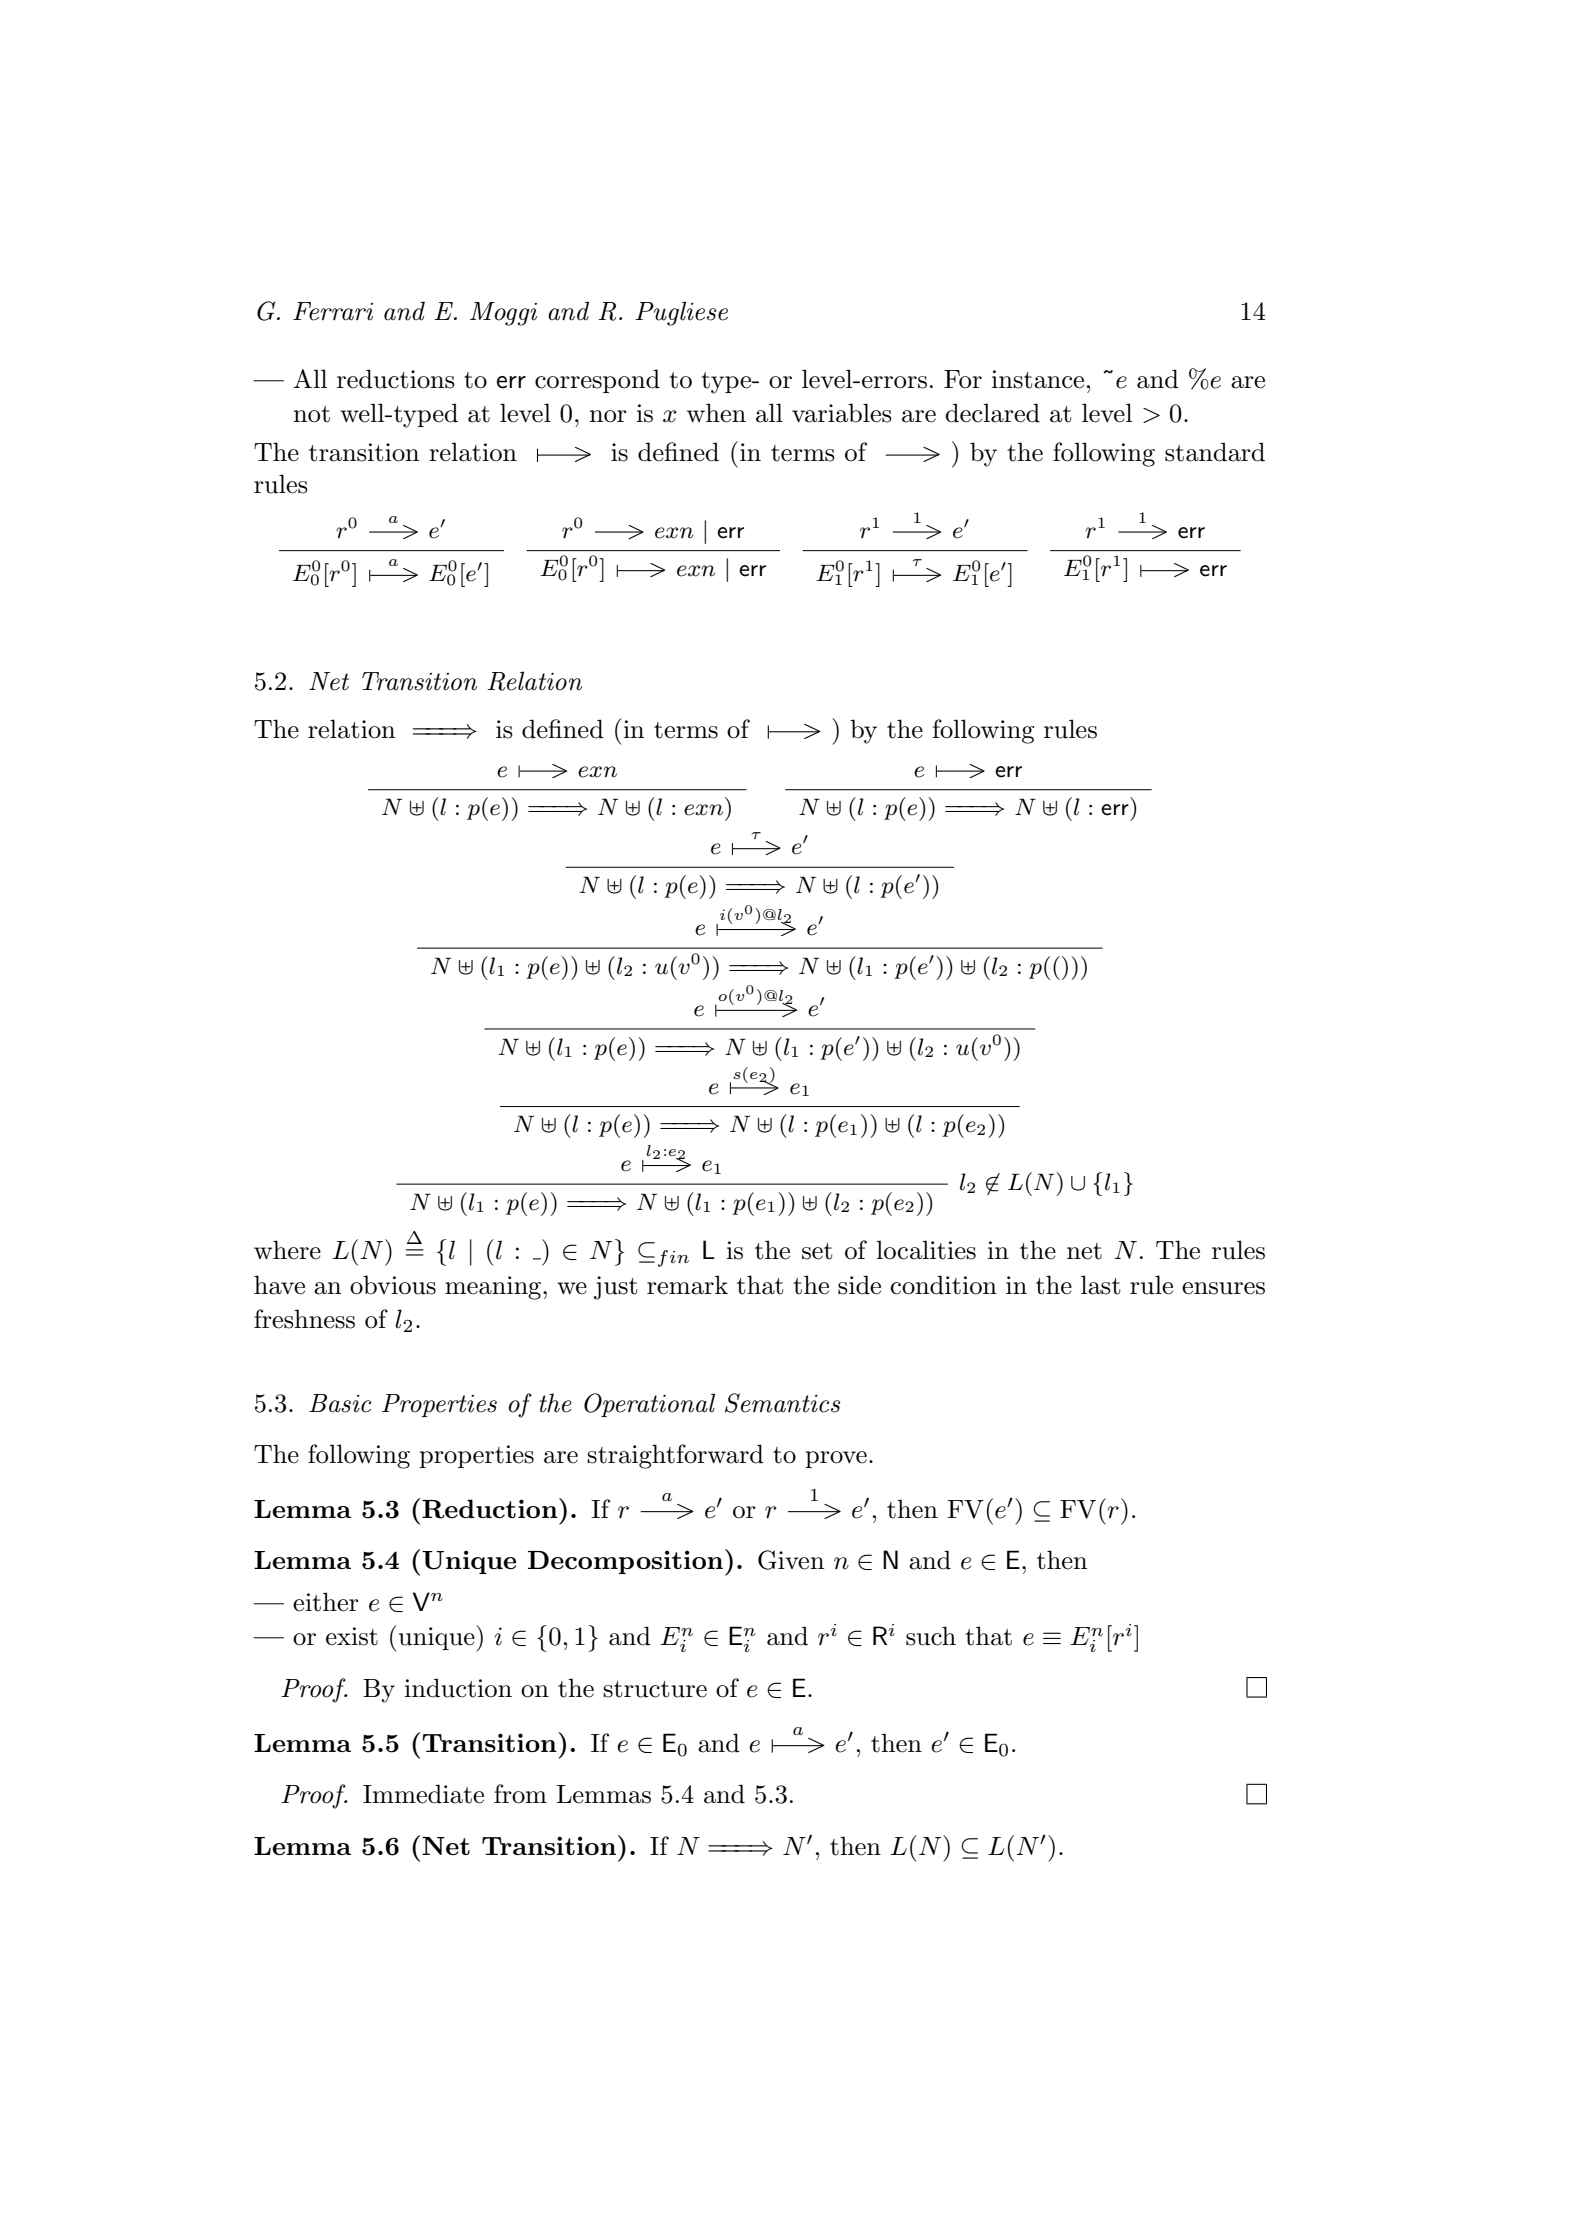 The image size is (1575, 2227). What do you see at coordinates (1101, 1285) in the screenshot?
I see `last` at bounding box center [1101, 1285].
